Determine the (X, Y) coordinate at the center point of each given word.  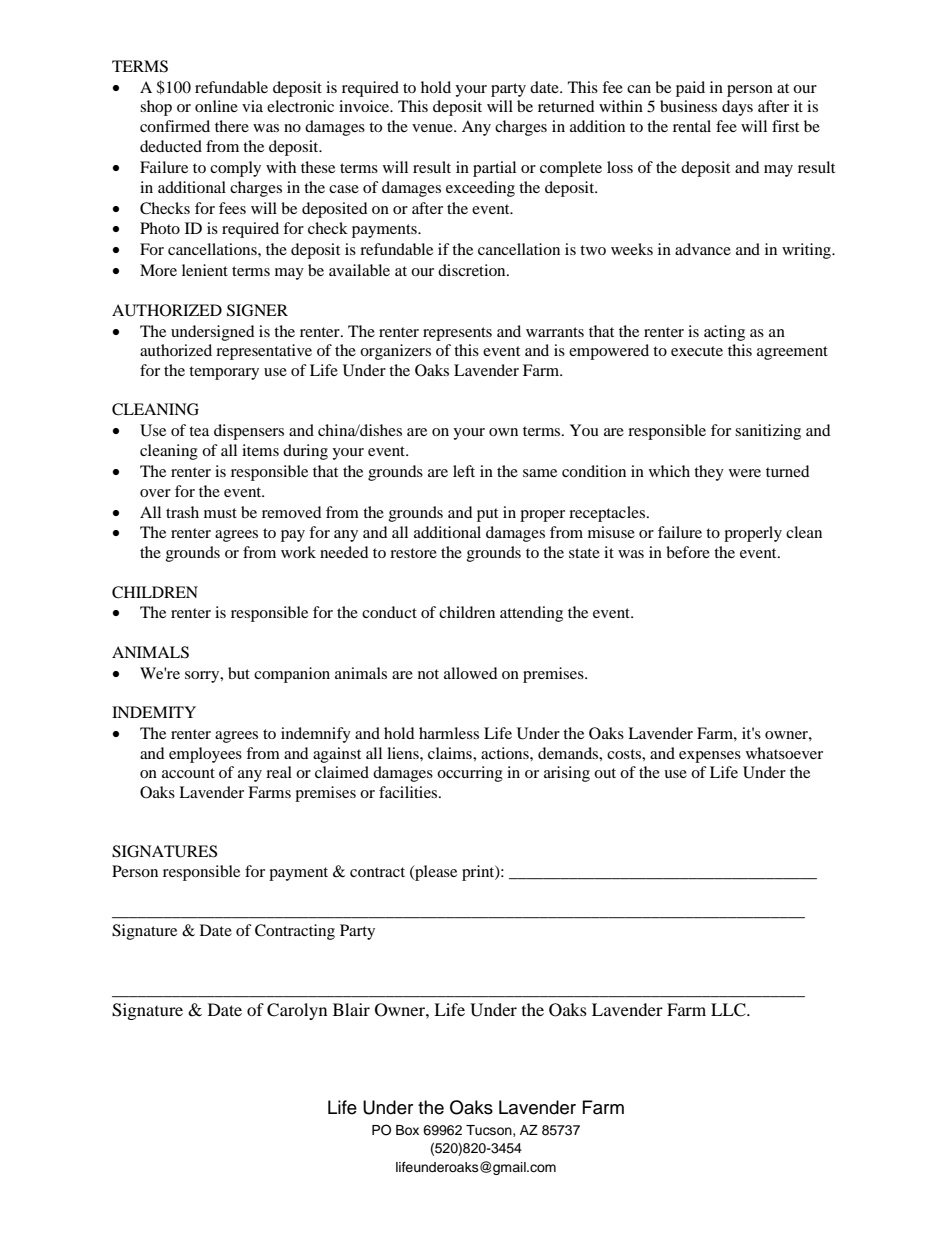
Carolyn (297, 1011)
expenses (710, 757)
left (464, 471)
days (737, 108)
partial (494, 169)
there (232, 126)
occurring (470, 774)
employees (205, 755)
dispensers (249, 432)
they (709, 473)
